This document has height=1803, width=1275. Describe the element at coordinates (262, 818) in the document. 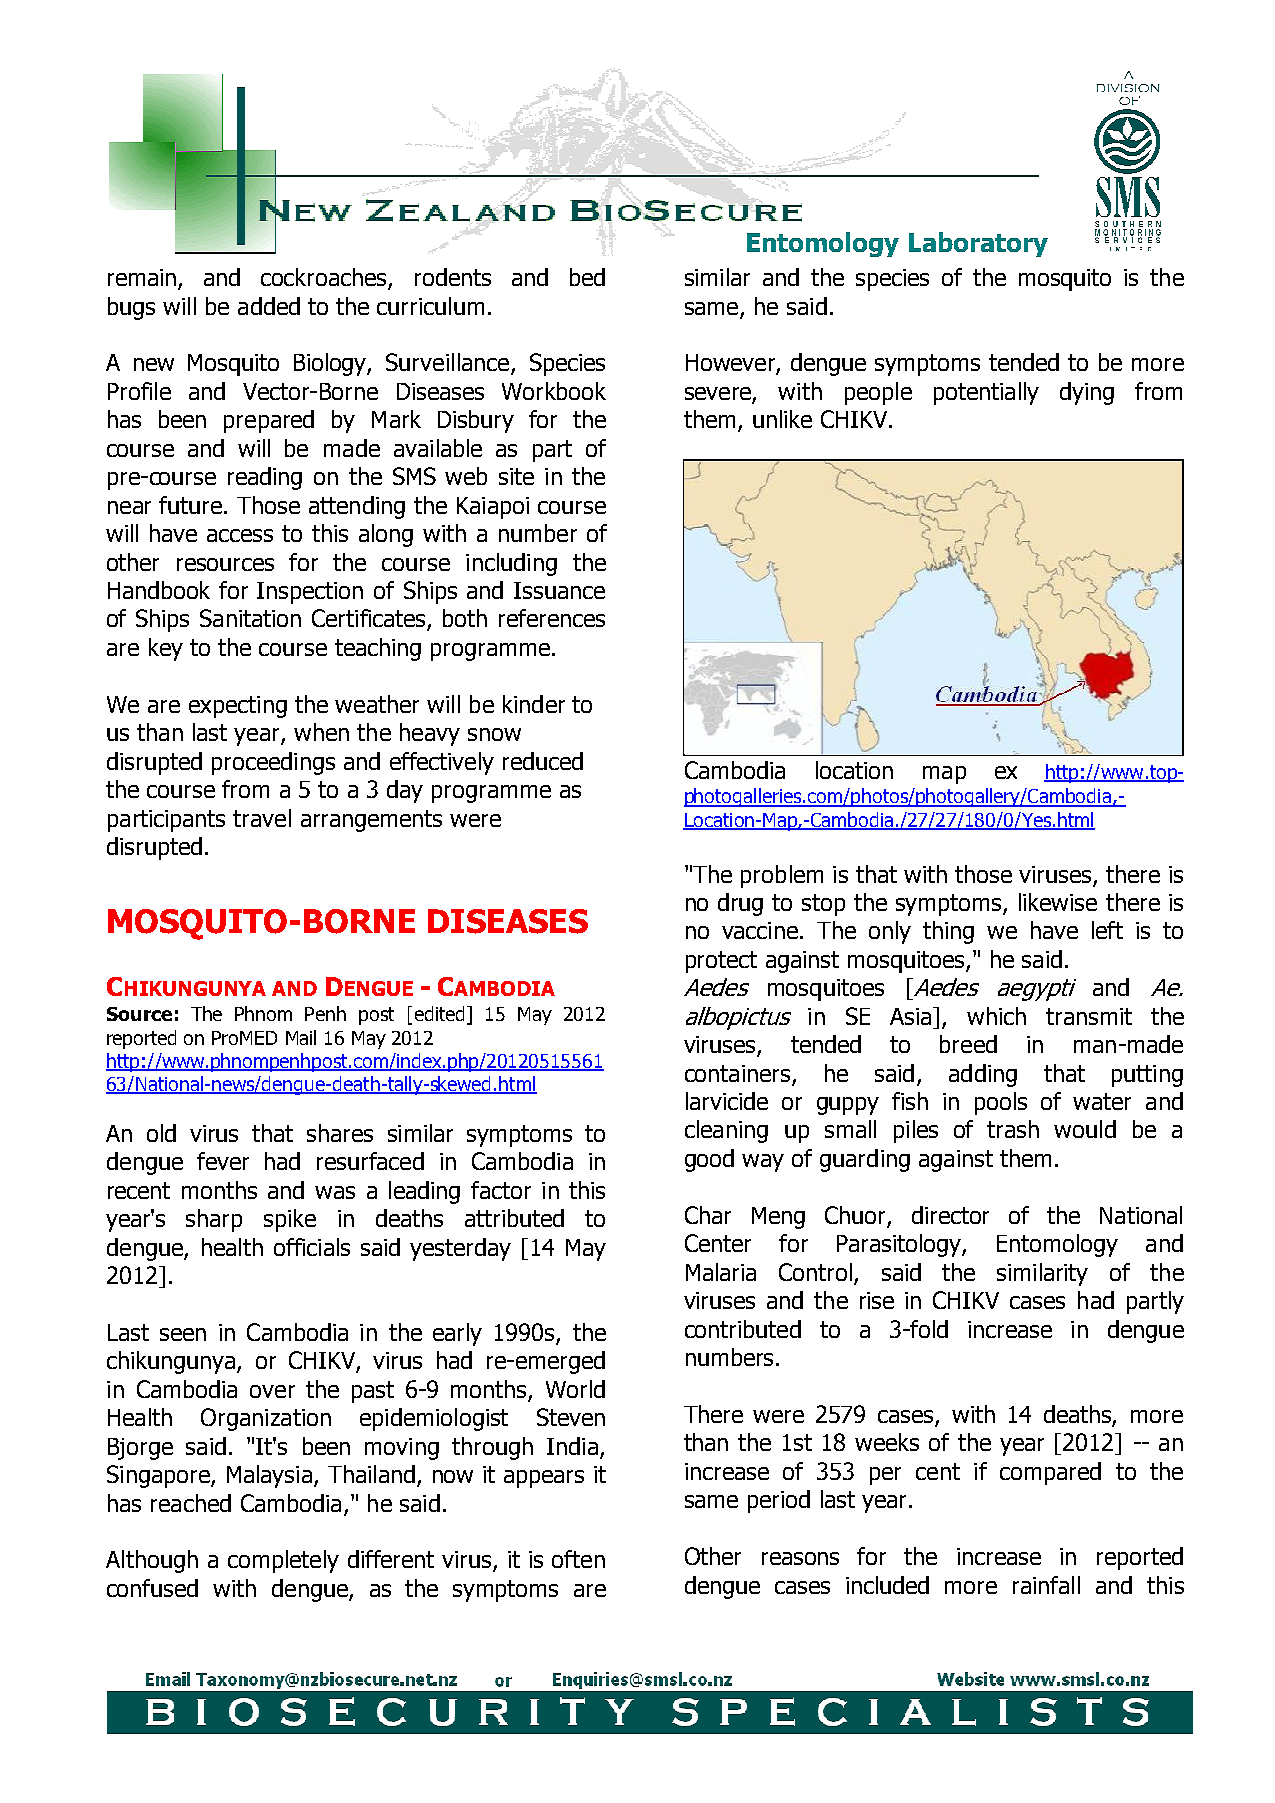

I see `travel` at that location.
